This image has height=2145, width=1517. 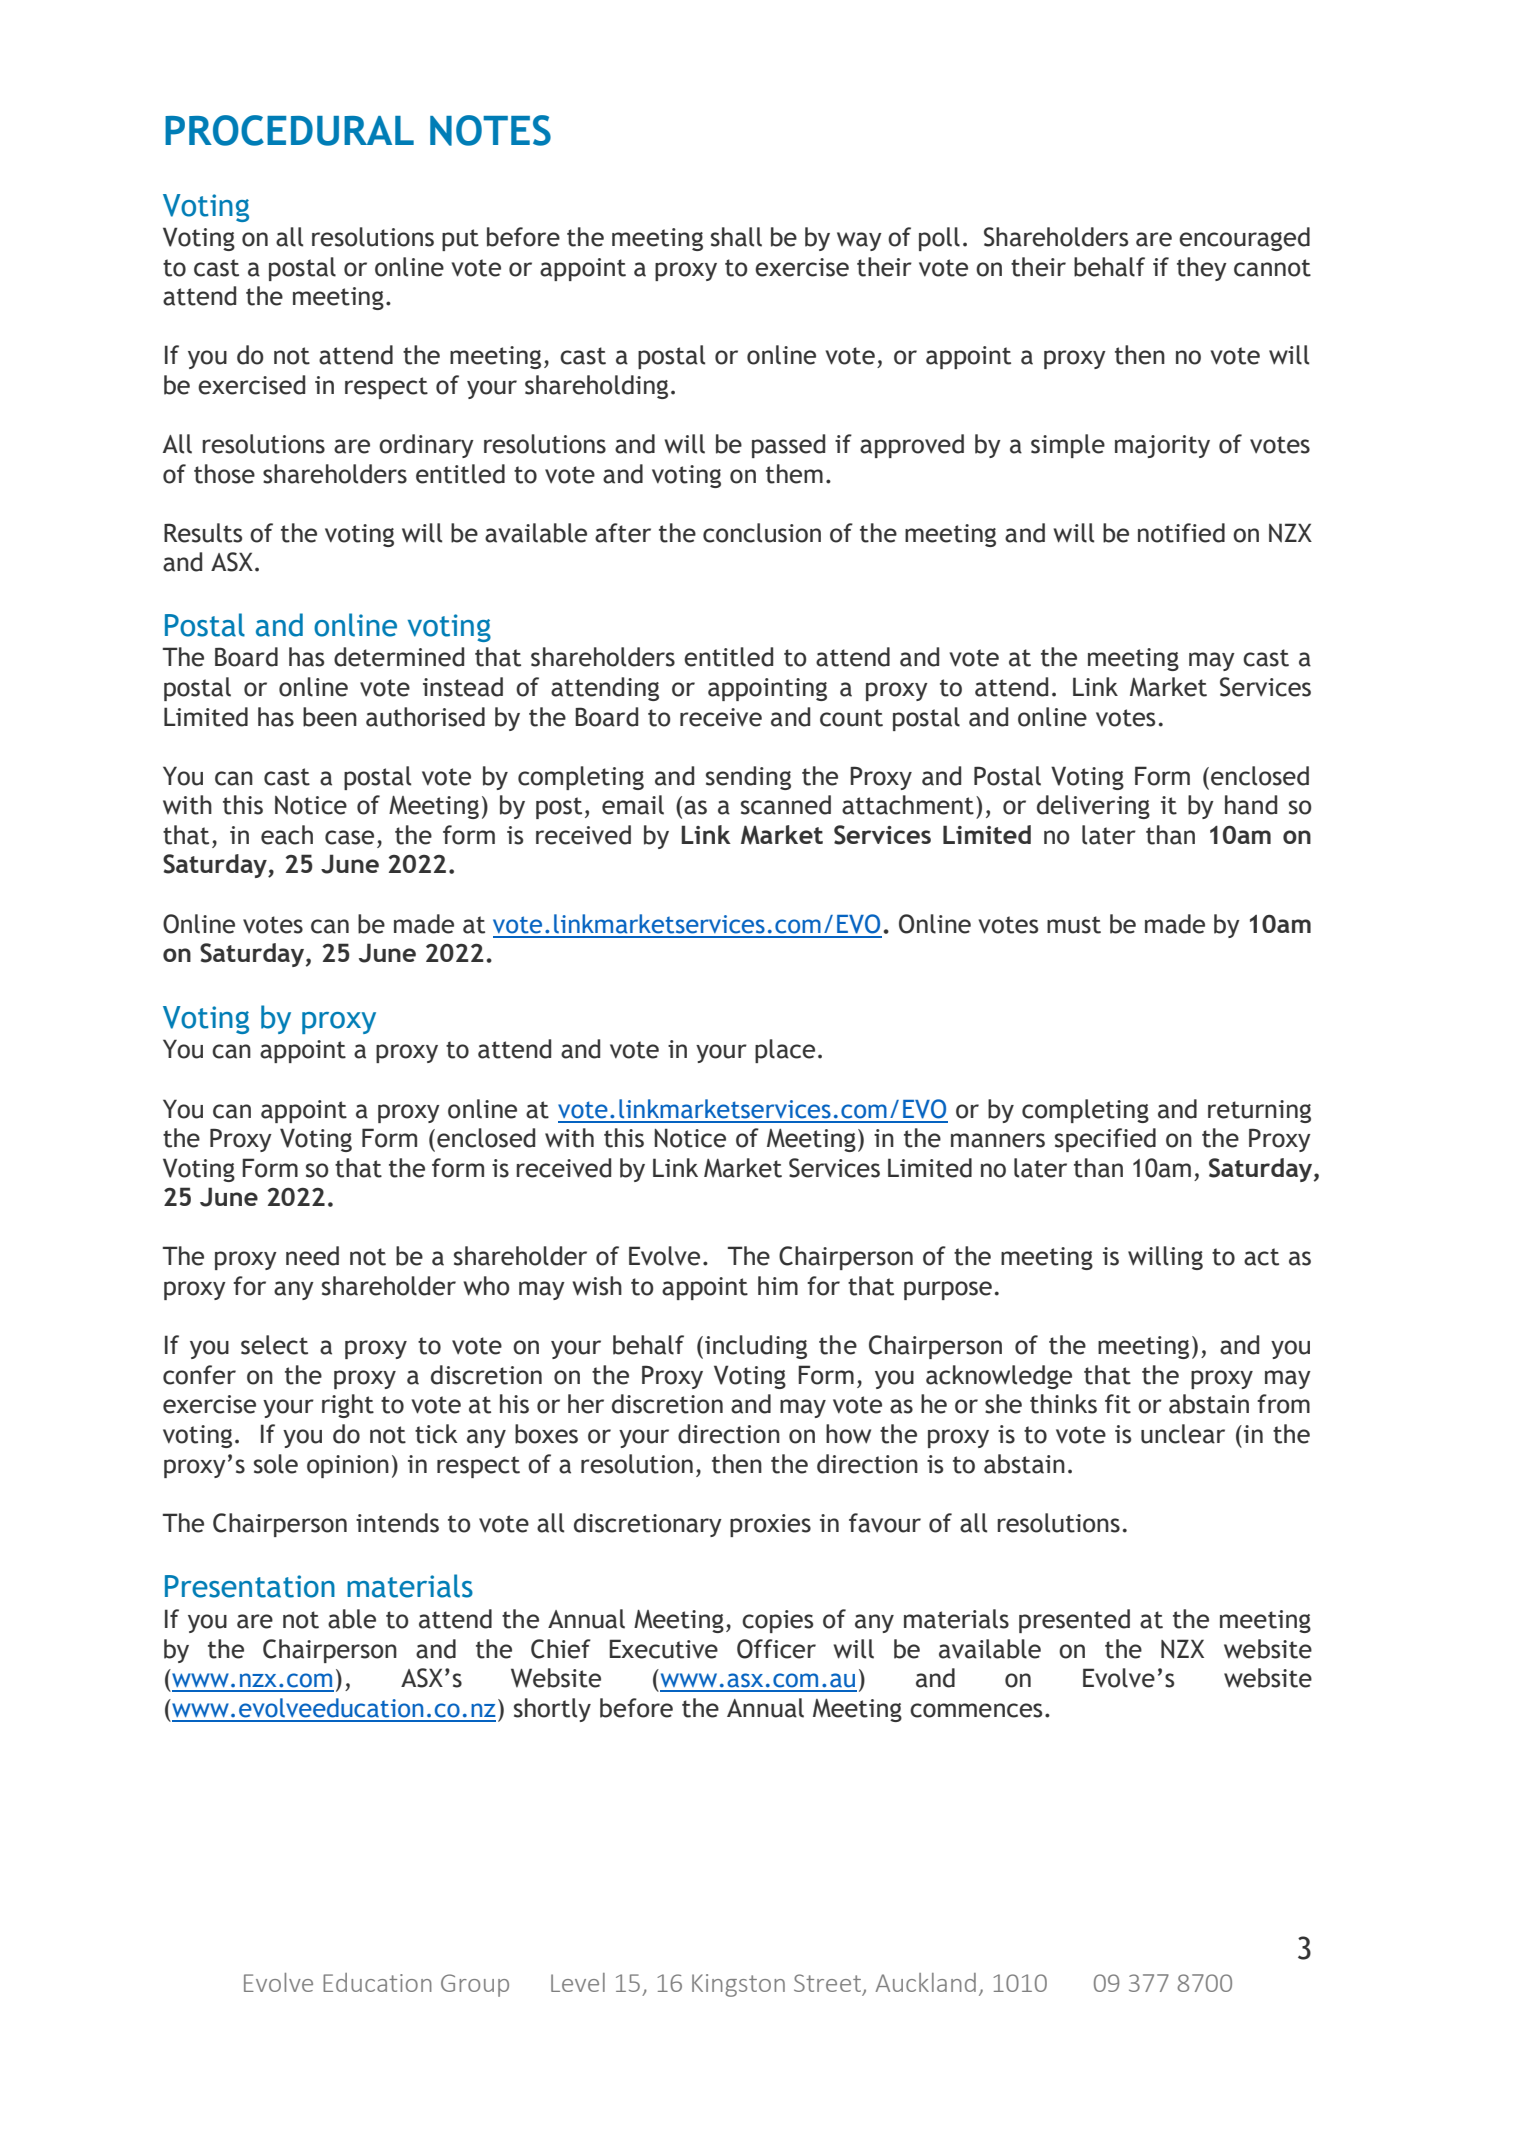 What do you see at coordinates (289, 130) in the image?
I see `PROCEDURAL` at bounding box center [289, 130].
